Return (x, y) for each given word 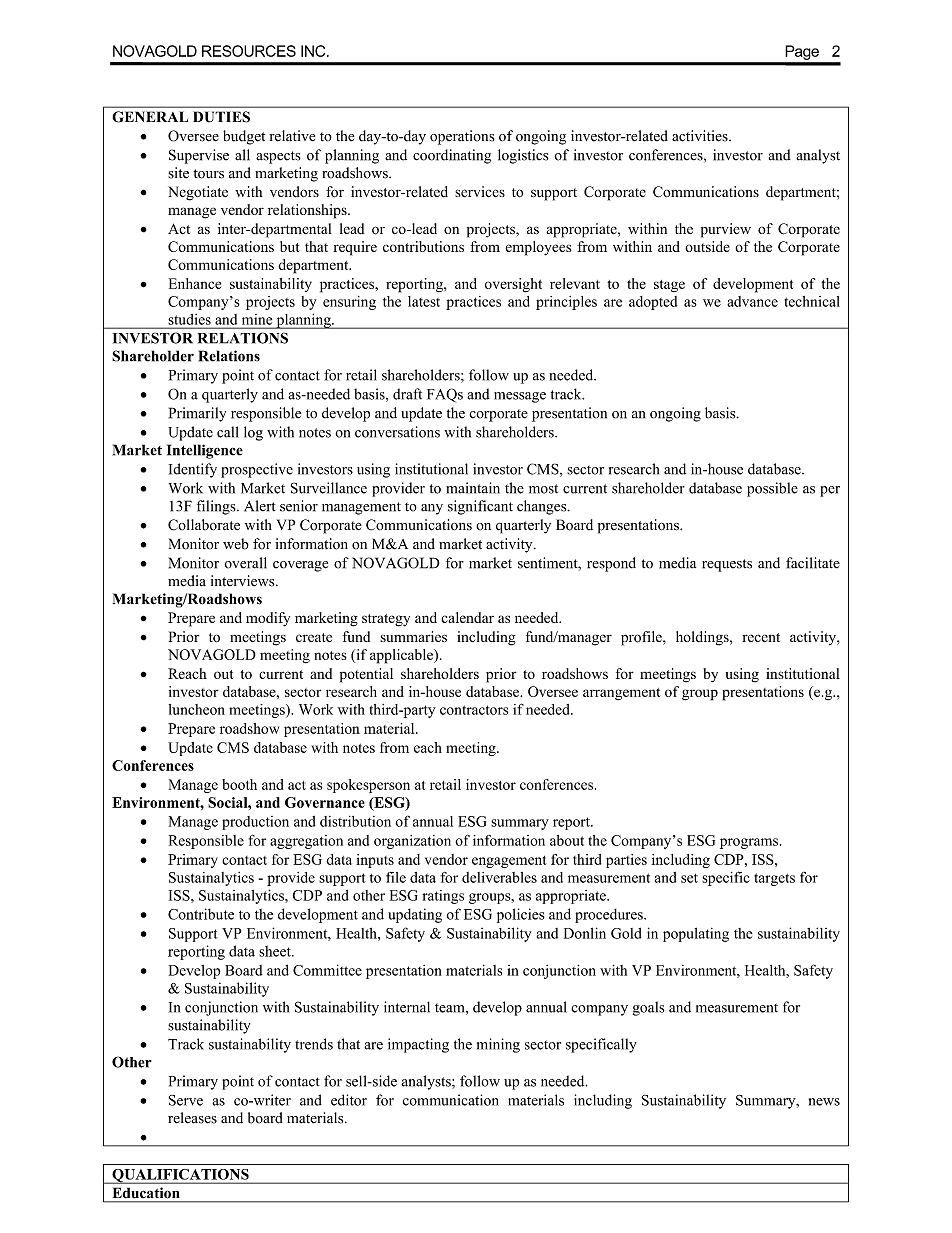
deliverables (499, 877)
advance (752, 301)
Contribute (201, 914)
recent (761, 637)
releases (192, 1118)
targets (774, 879)
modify (268, 619)
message (520, 397)
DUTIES (221, 117)
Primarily (197, 414)
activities (701, 136)
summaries (413, 636)
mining (498, 1045)
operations (462, 137)
